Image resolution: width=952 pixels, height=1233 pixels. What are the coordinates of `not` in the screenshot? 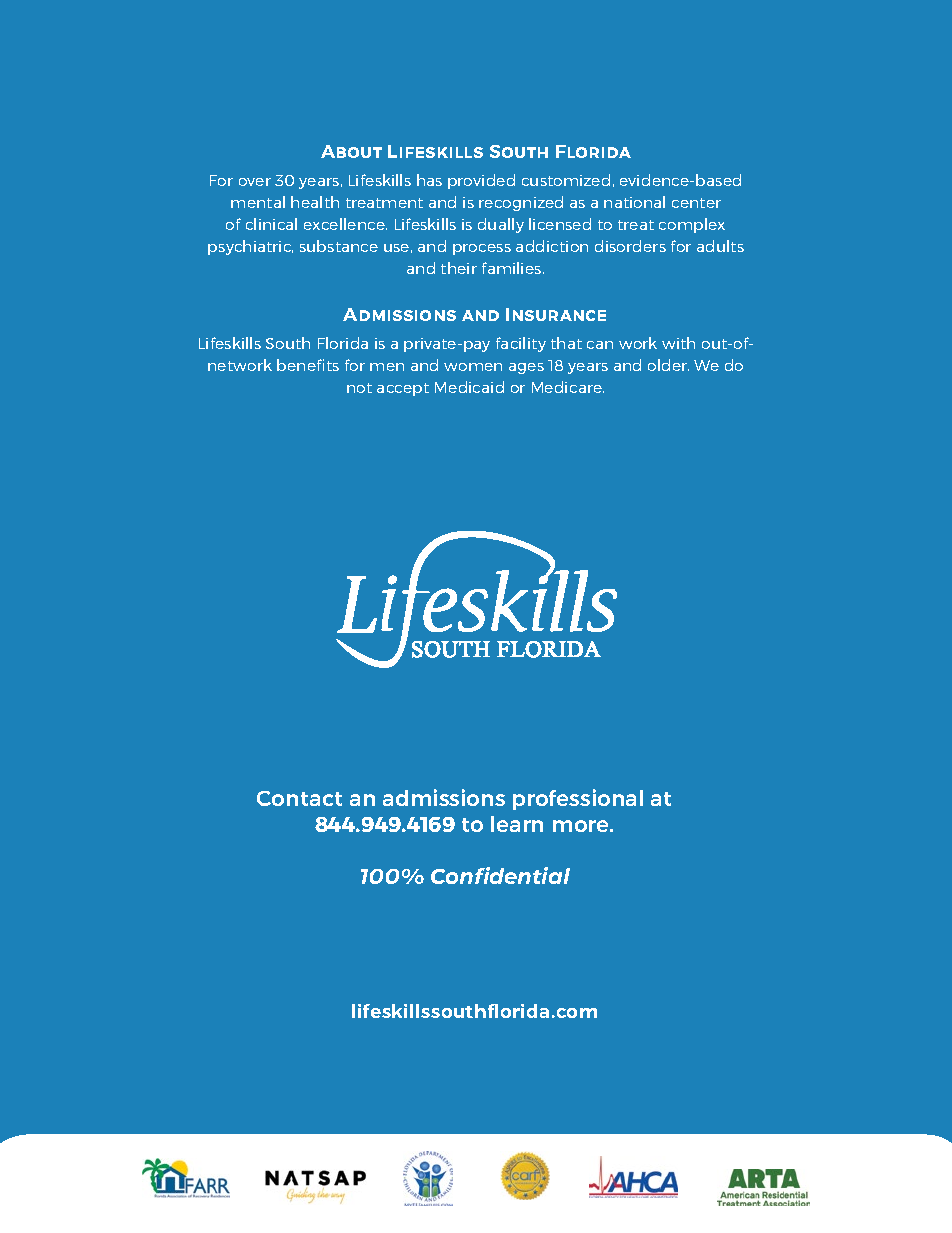 It's located at (359, 388).
